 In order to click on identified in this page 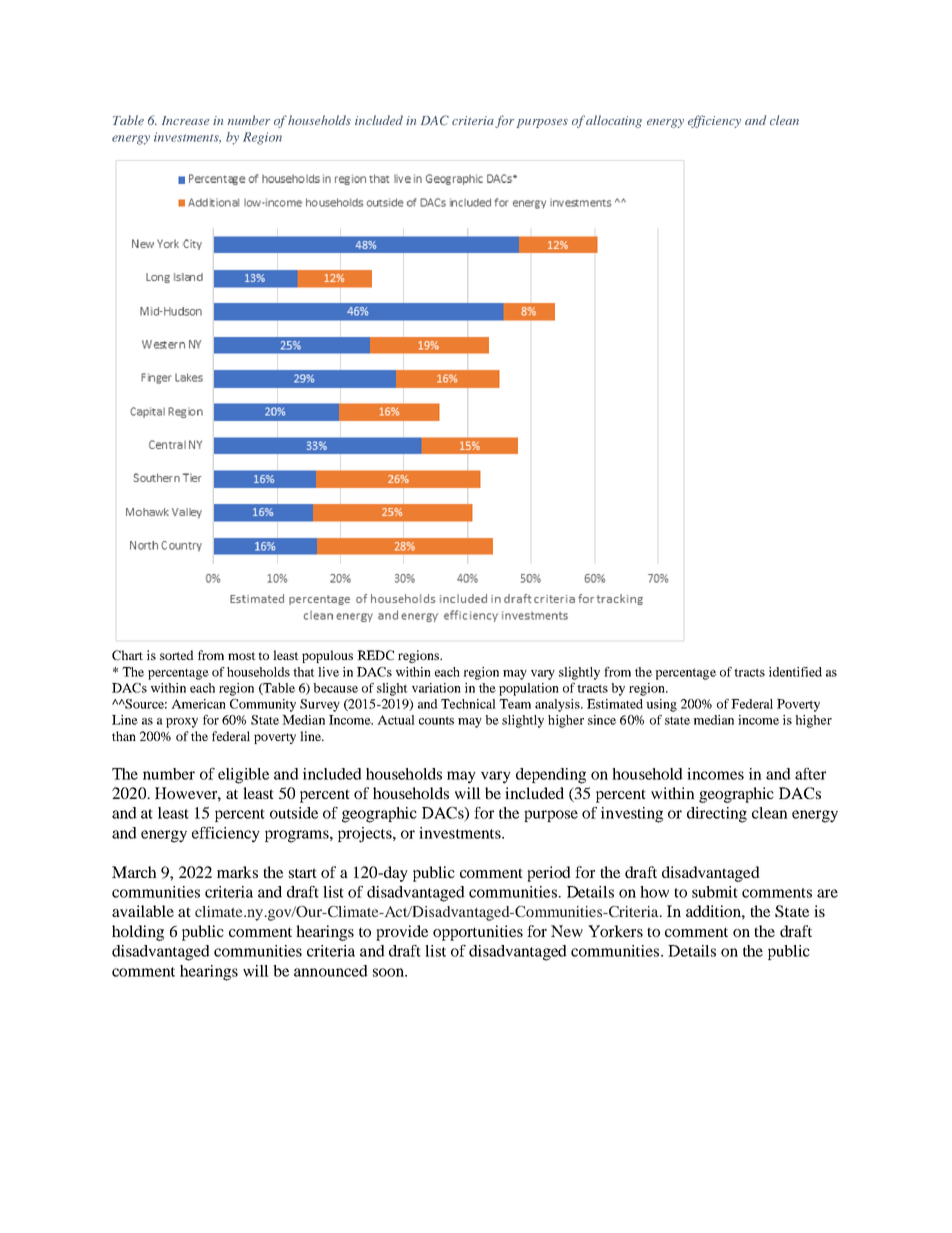, I will do `click(795, 672)`.
